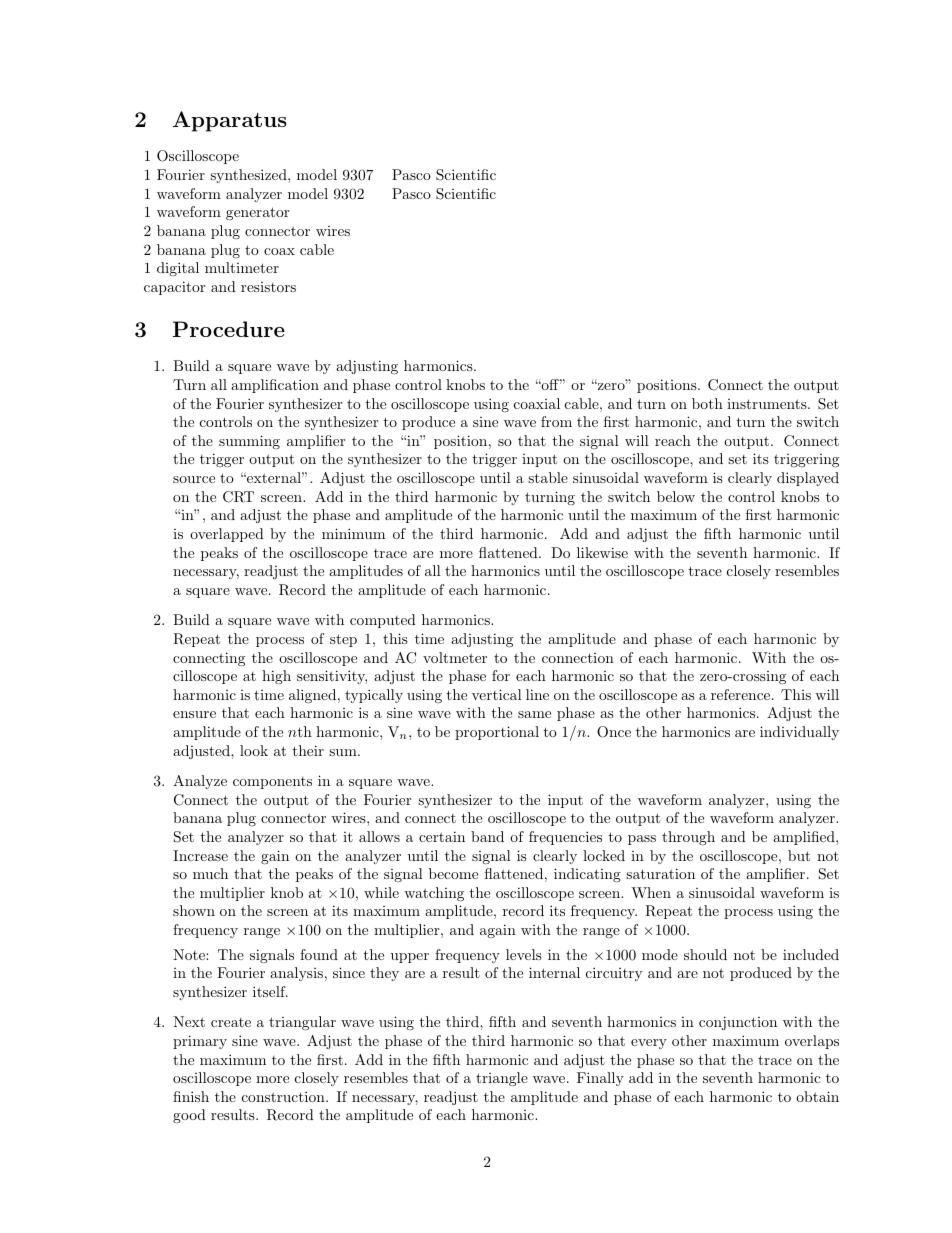 Image resolution: width=952 pixels, height=1233 pixels. What do you see at coordinates (455, 657) in the document?
I see `voltmeter` at bounding box center [455, 657].
